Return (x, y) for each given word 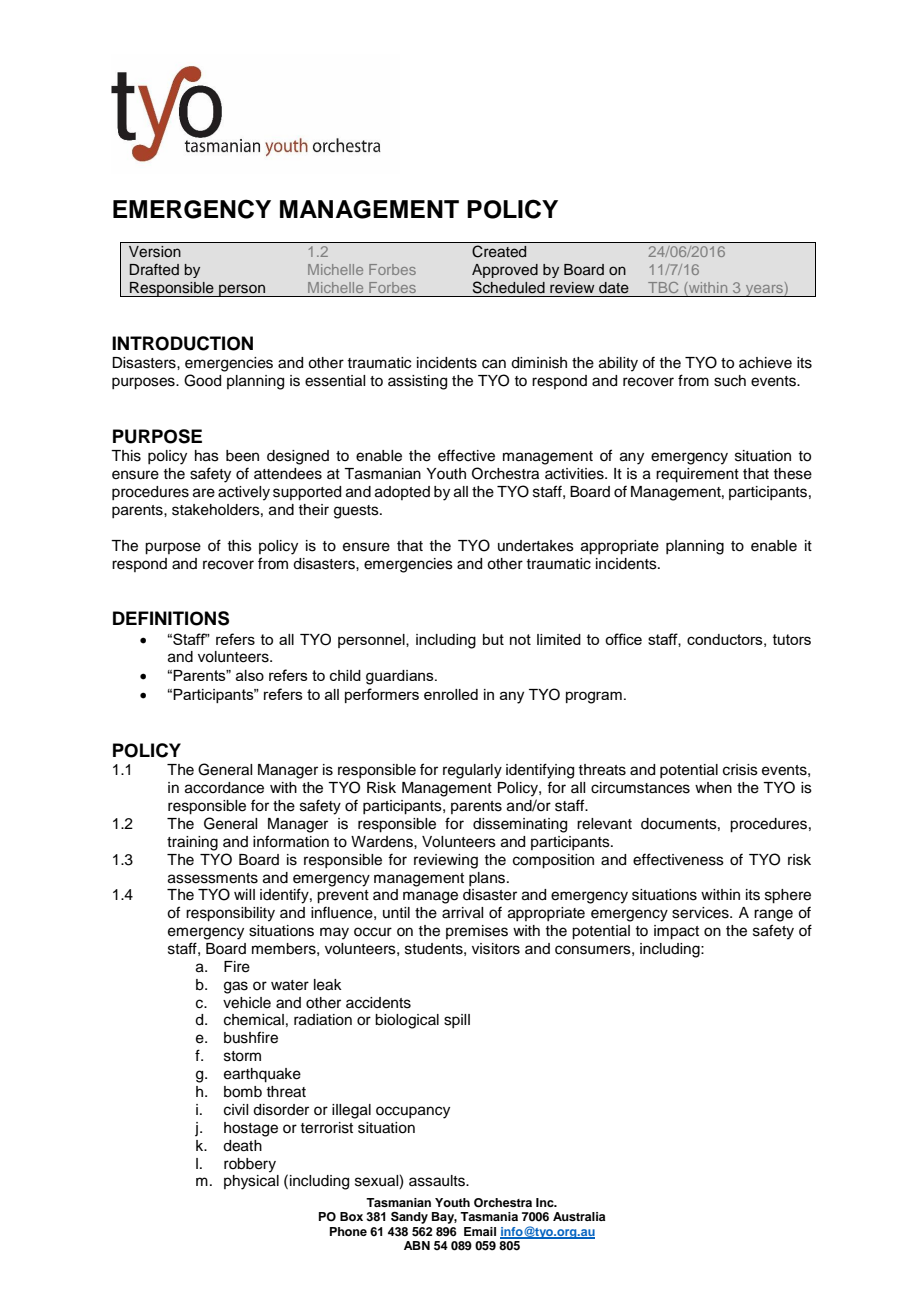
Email (480, 1231)
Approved (505, 271)
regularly (472, 771)
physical (251, 1182)
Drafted (154, 270)
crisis (740, 770)
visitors (496, 949)
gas (236, 987)
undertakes (536, 546)
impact (676, 932)
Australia (579, 1216)
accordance (224, 788)
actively (244, 493)
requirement (697, 475)
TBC (663, 287)
